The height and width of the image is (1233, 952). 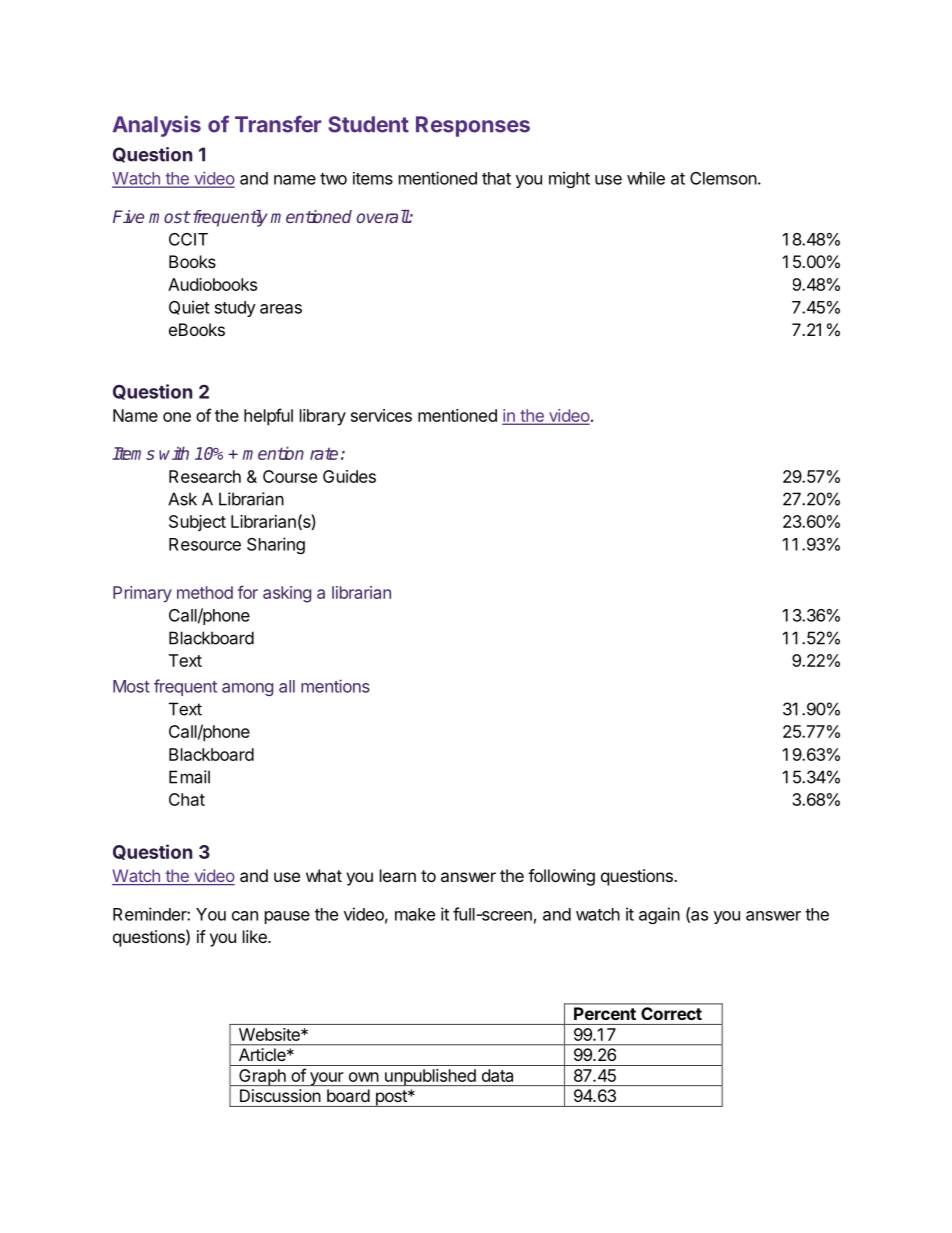 I want to click on post, so click(x=391, y=1098).
